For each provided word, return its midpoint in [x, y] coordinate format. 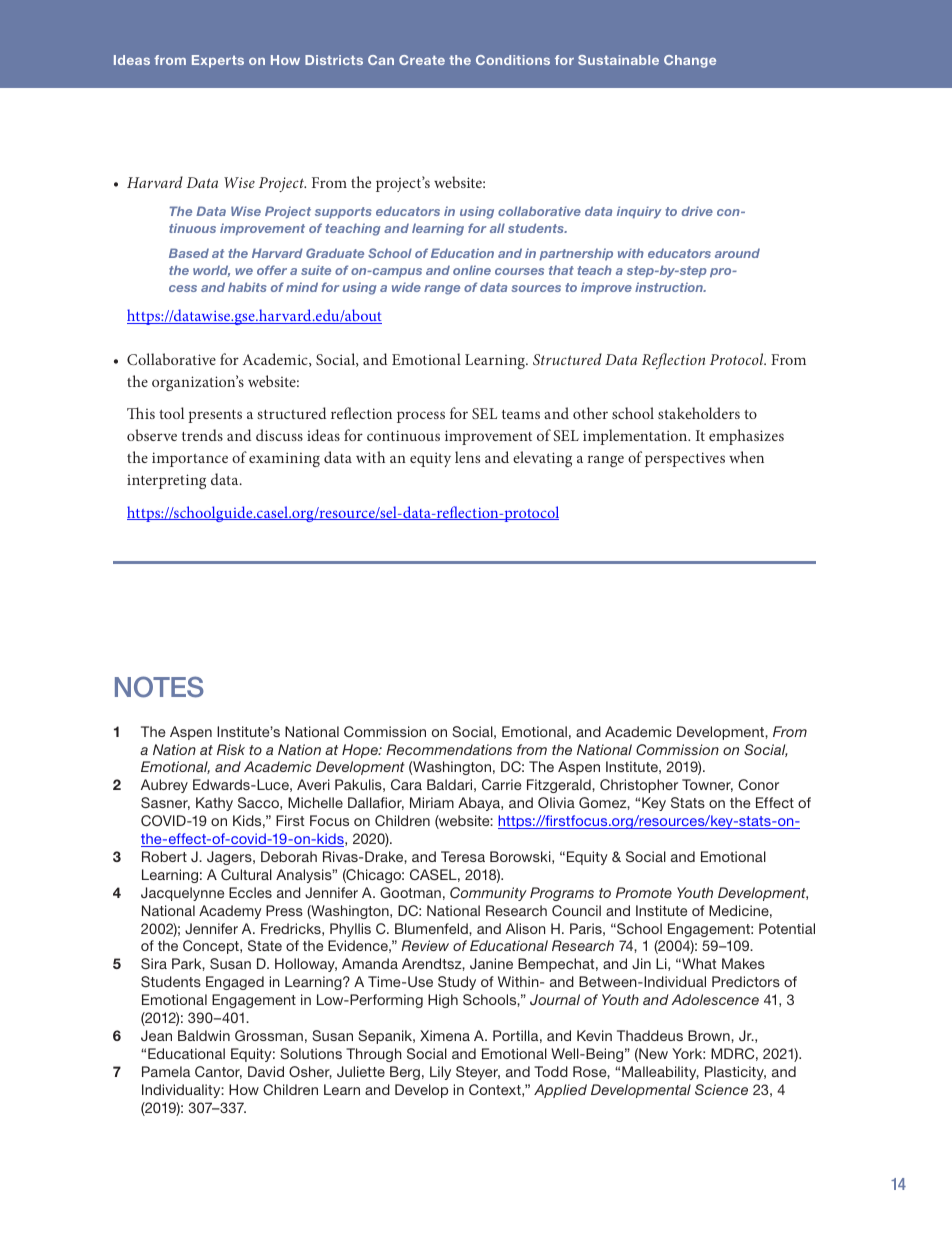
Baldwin [204, 1035]
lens [467, 457]
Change [690, 61]
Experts [218, 61]
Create [422, 60]
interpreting [166, 481]
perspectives [685, 459]
